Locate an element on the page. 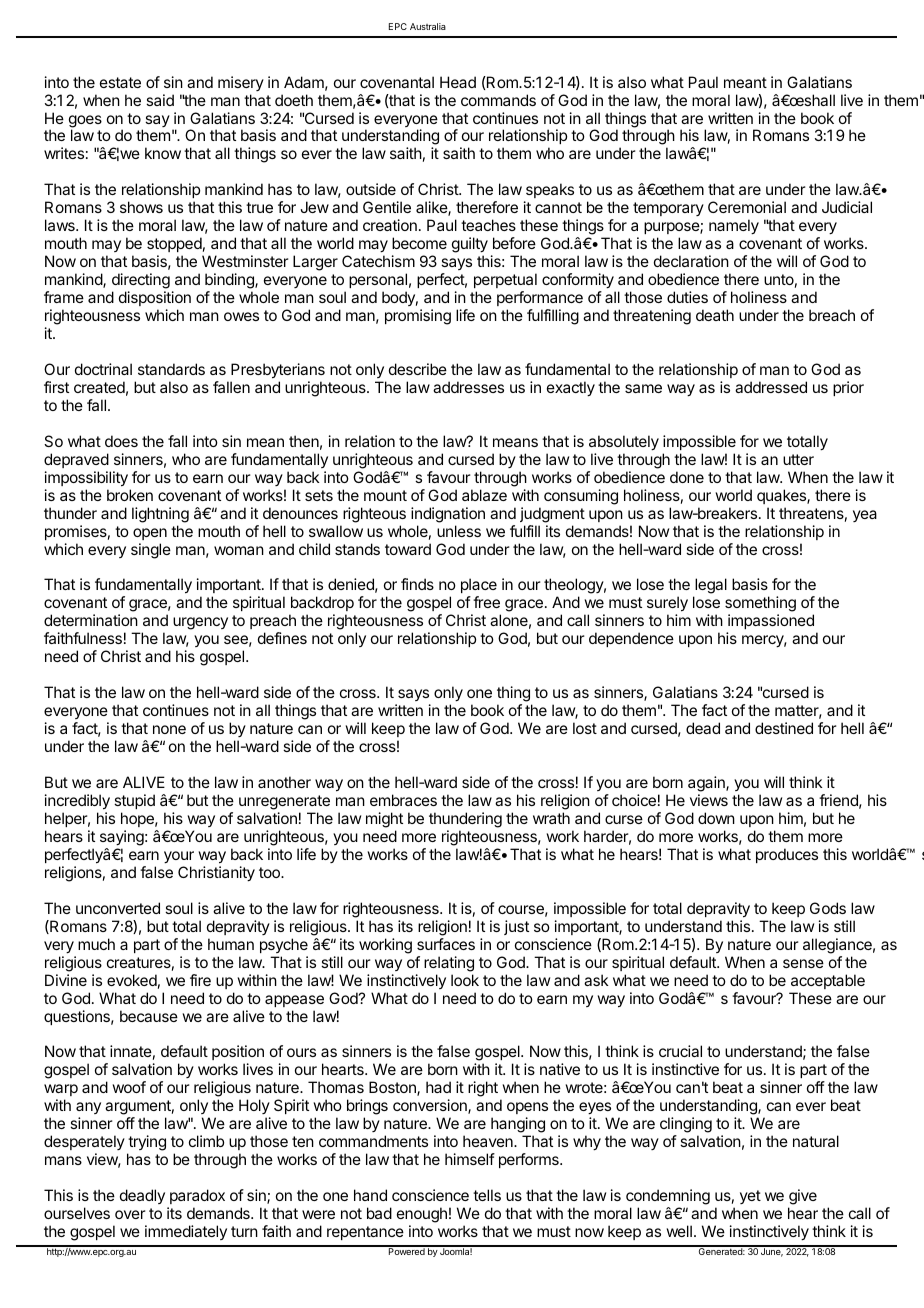 This page has width=924, height=1308. Head is located at coordinates (458, 82).
